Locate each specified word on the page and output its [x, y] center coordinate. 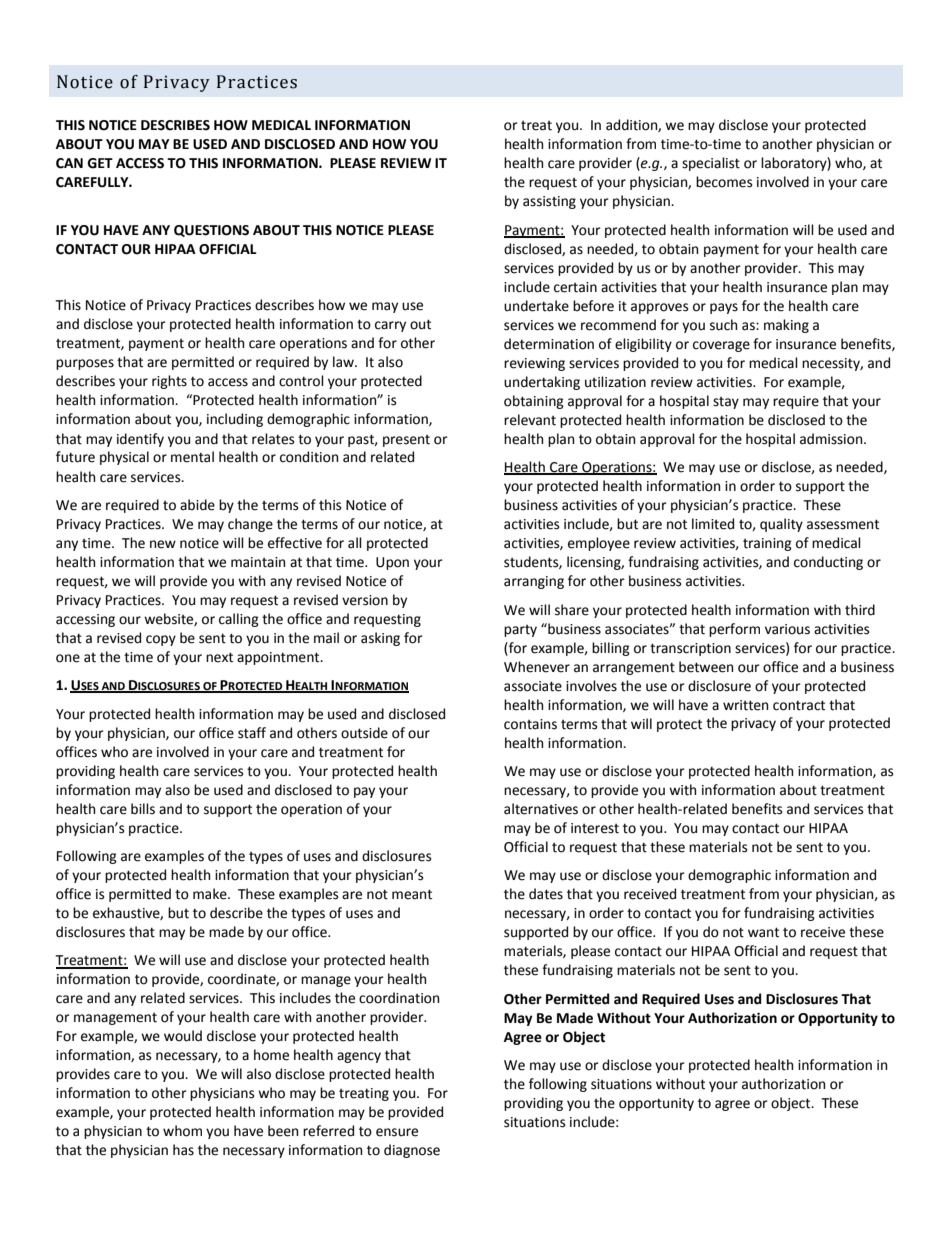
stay [726, 403]
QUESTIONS [211, 231]
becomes [724, 182]
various [787, 629]
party [520, 631]
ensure [397, 1132]
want [763, 932]
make [211, 894]
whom [182, 1131]
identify [140, 440]
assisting [549, 202]
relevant [530, 420]
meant [412, 894]
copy [161, 640]
